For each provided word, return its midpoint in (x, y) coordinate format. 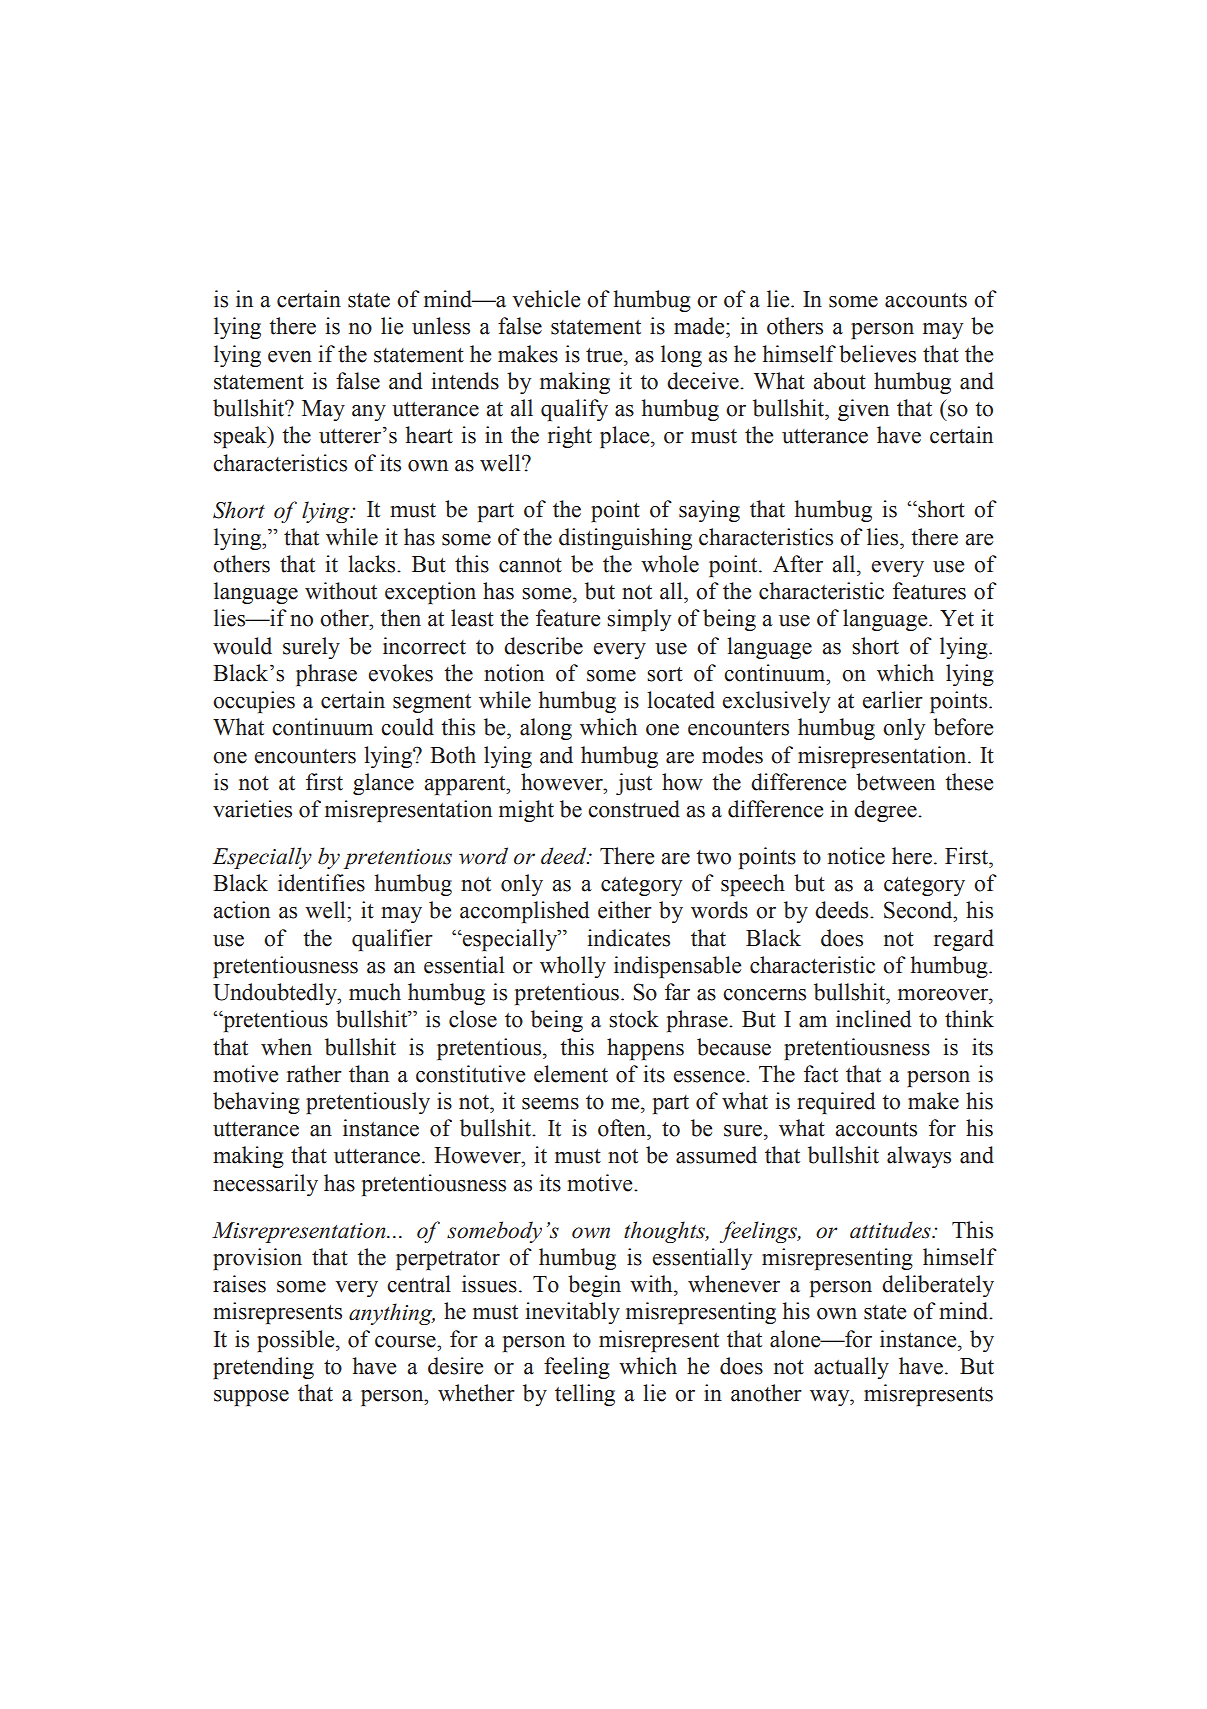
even (290, 357)
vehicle (546, 299)
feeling (577, 1368)
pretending (263, 1368)
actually (851, 1368)
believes (877, 354)
